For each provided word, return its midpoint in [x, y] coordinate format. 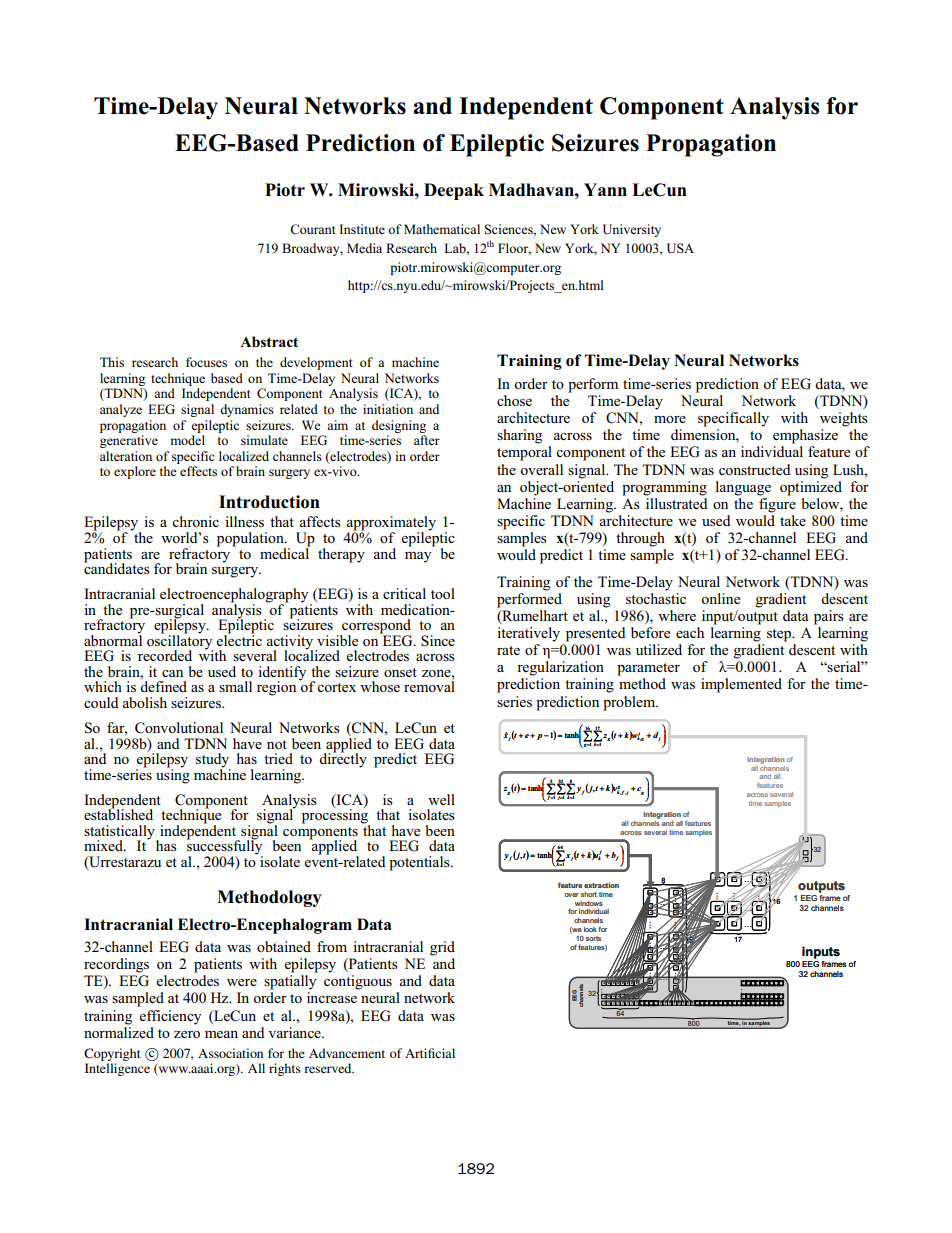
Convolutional [179, 728]
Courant [313, 229]
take [793, 520]
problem [630, 703]
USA [680, 248]
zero [187, 1034]
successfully [225, 847]
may [418, 557]
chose [514, 400]
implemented [741, 685]
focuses [206, 362]
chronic [195, 521]
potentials [420, 863]
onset [400, 672]
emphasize [805, 436]
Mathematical [442, 229]
